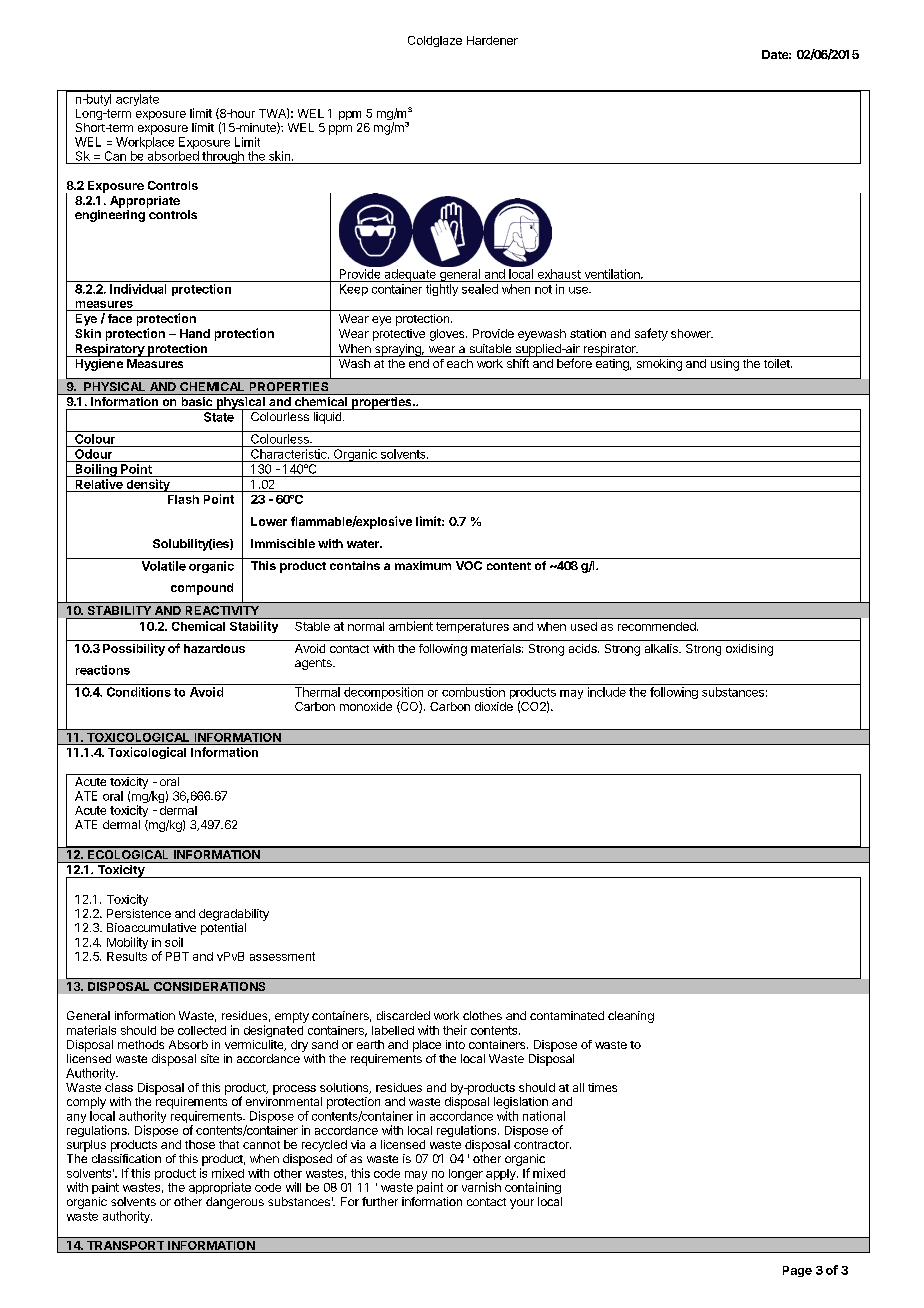  What do you see at coordinates (460, 363) in the screenshot?
I see `each` at bounding box center [460, 363].
